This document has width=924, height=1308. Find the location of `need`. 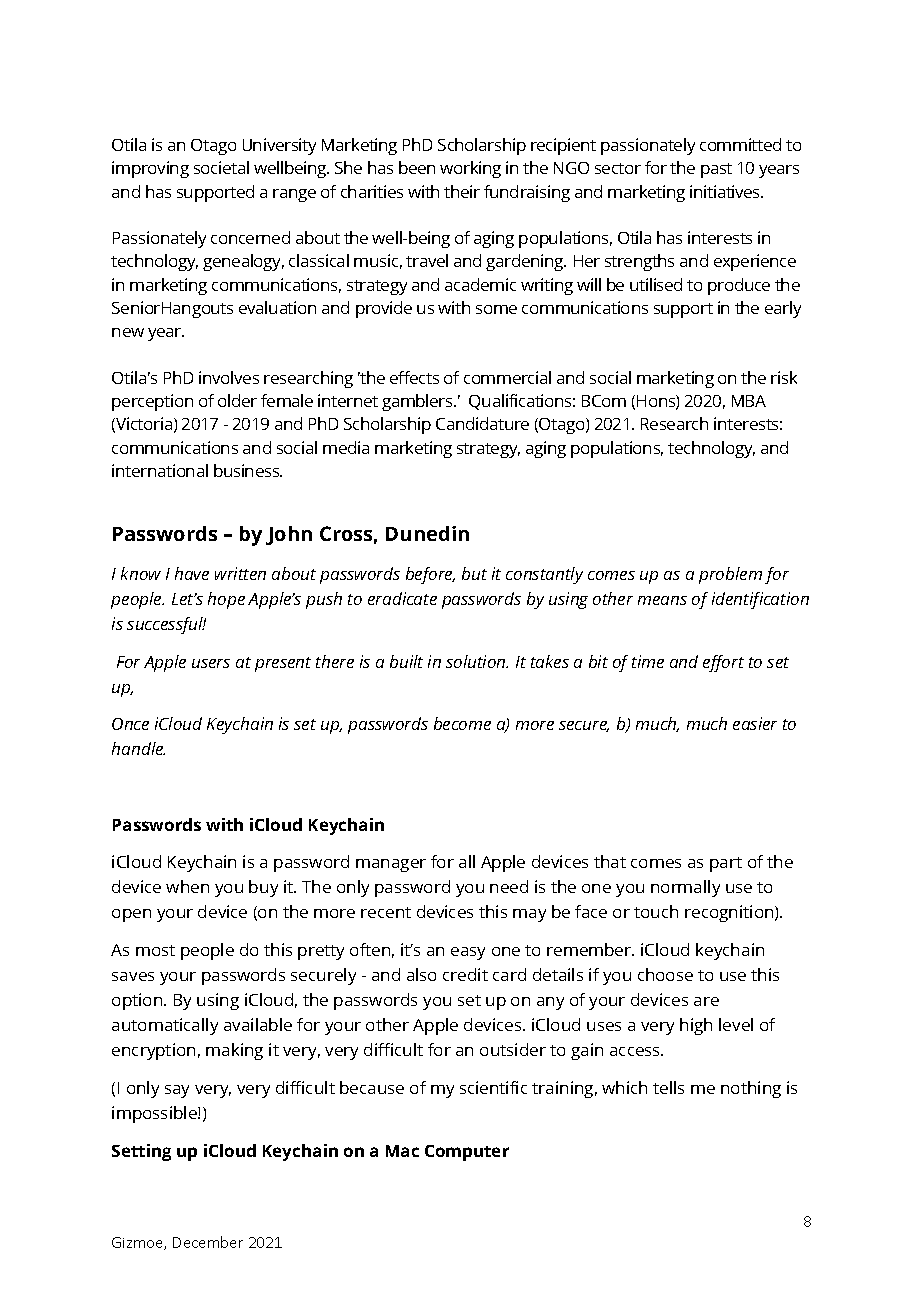

need is located at coordinates (509, 886).
